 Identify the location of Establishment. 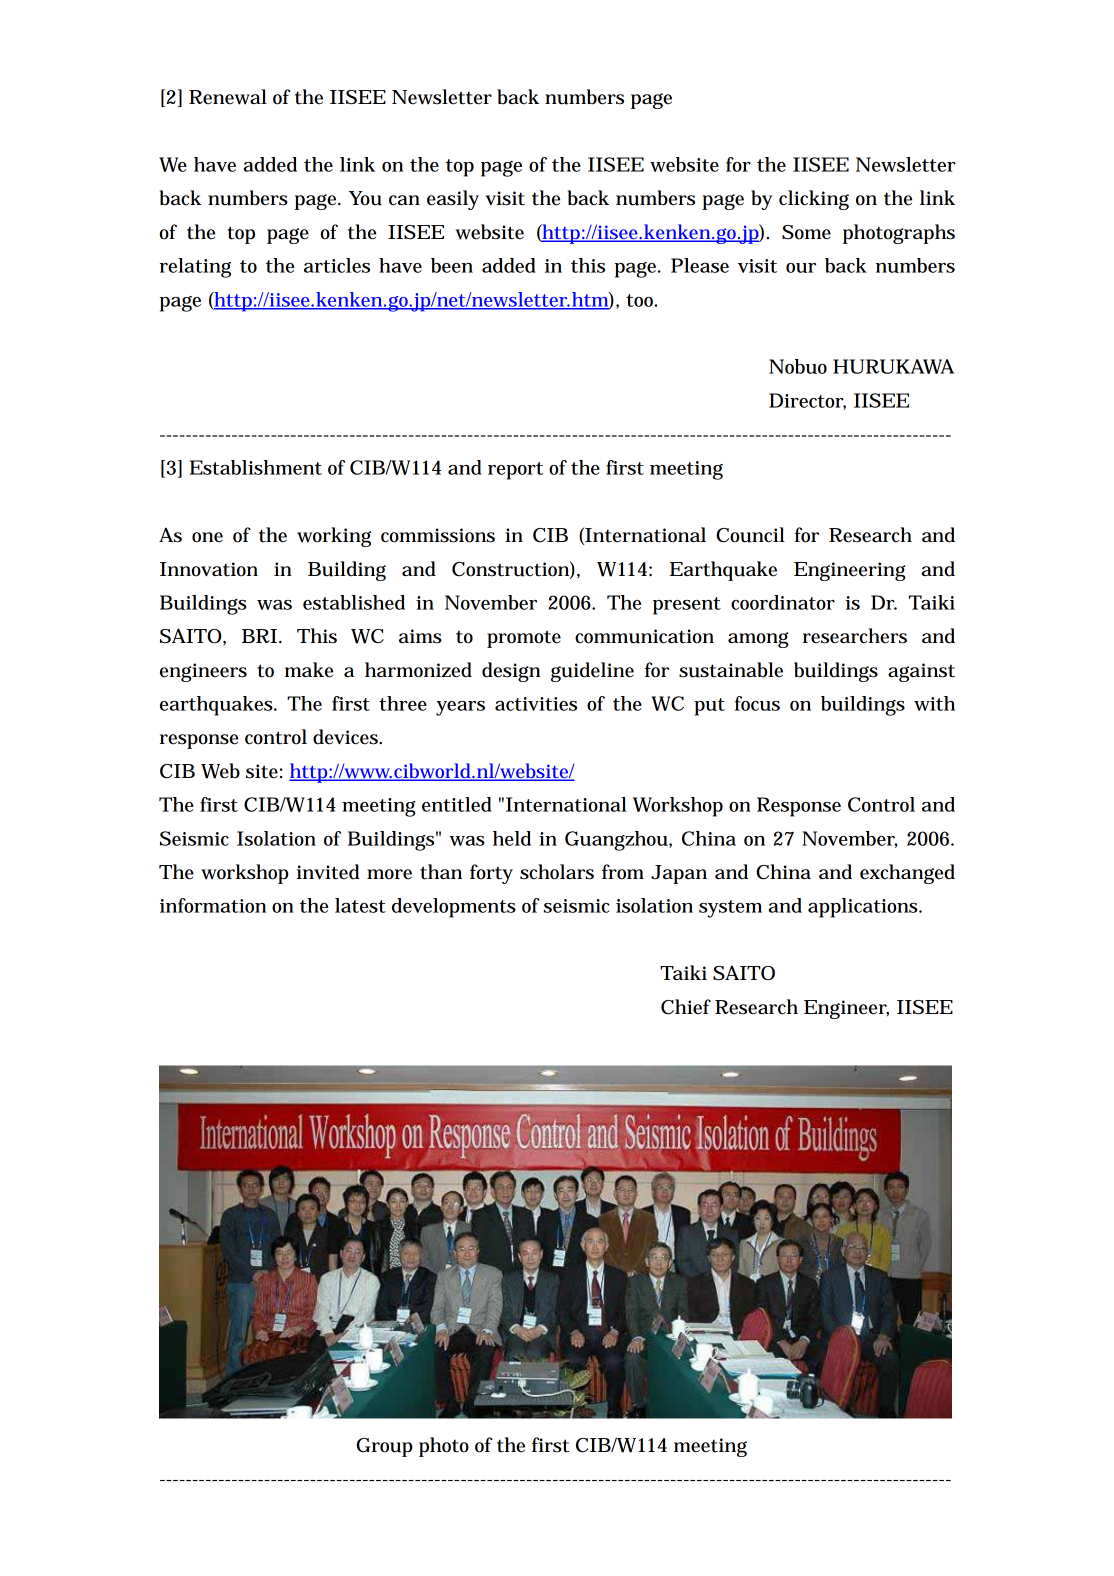
(255, 467).
